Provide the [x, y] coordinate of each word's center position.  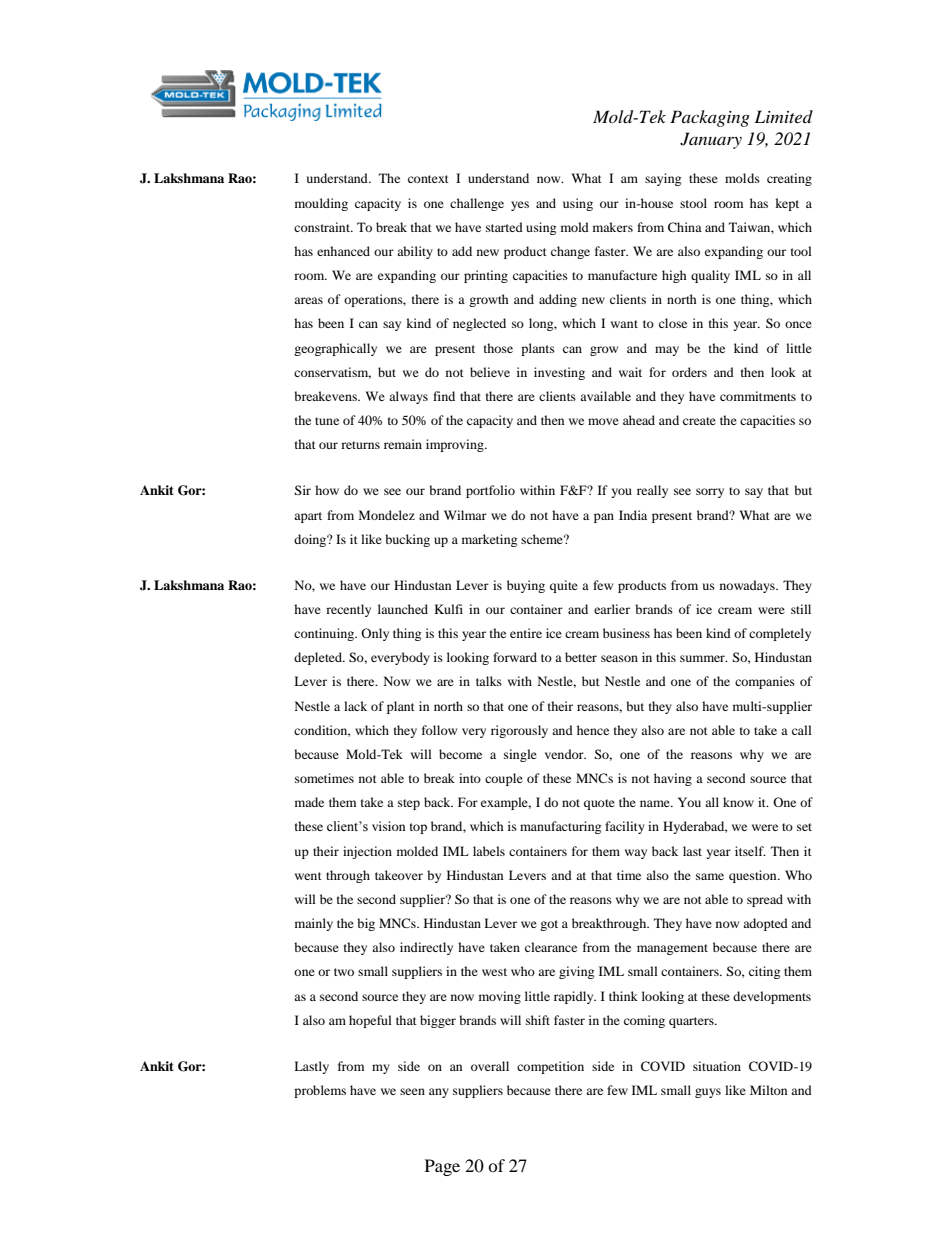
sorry [710, 493]
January [711, 140]
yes [520, 206]
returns [360, 445]
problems [320, 1091]
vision [388, 826]
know [738, 802]
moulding [321, 204]
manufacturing [560, 827]
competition [550, 1067]
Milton [768, 1090]
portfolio [490, 491]
